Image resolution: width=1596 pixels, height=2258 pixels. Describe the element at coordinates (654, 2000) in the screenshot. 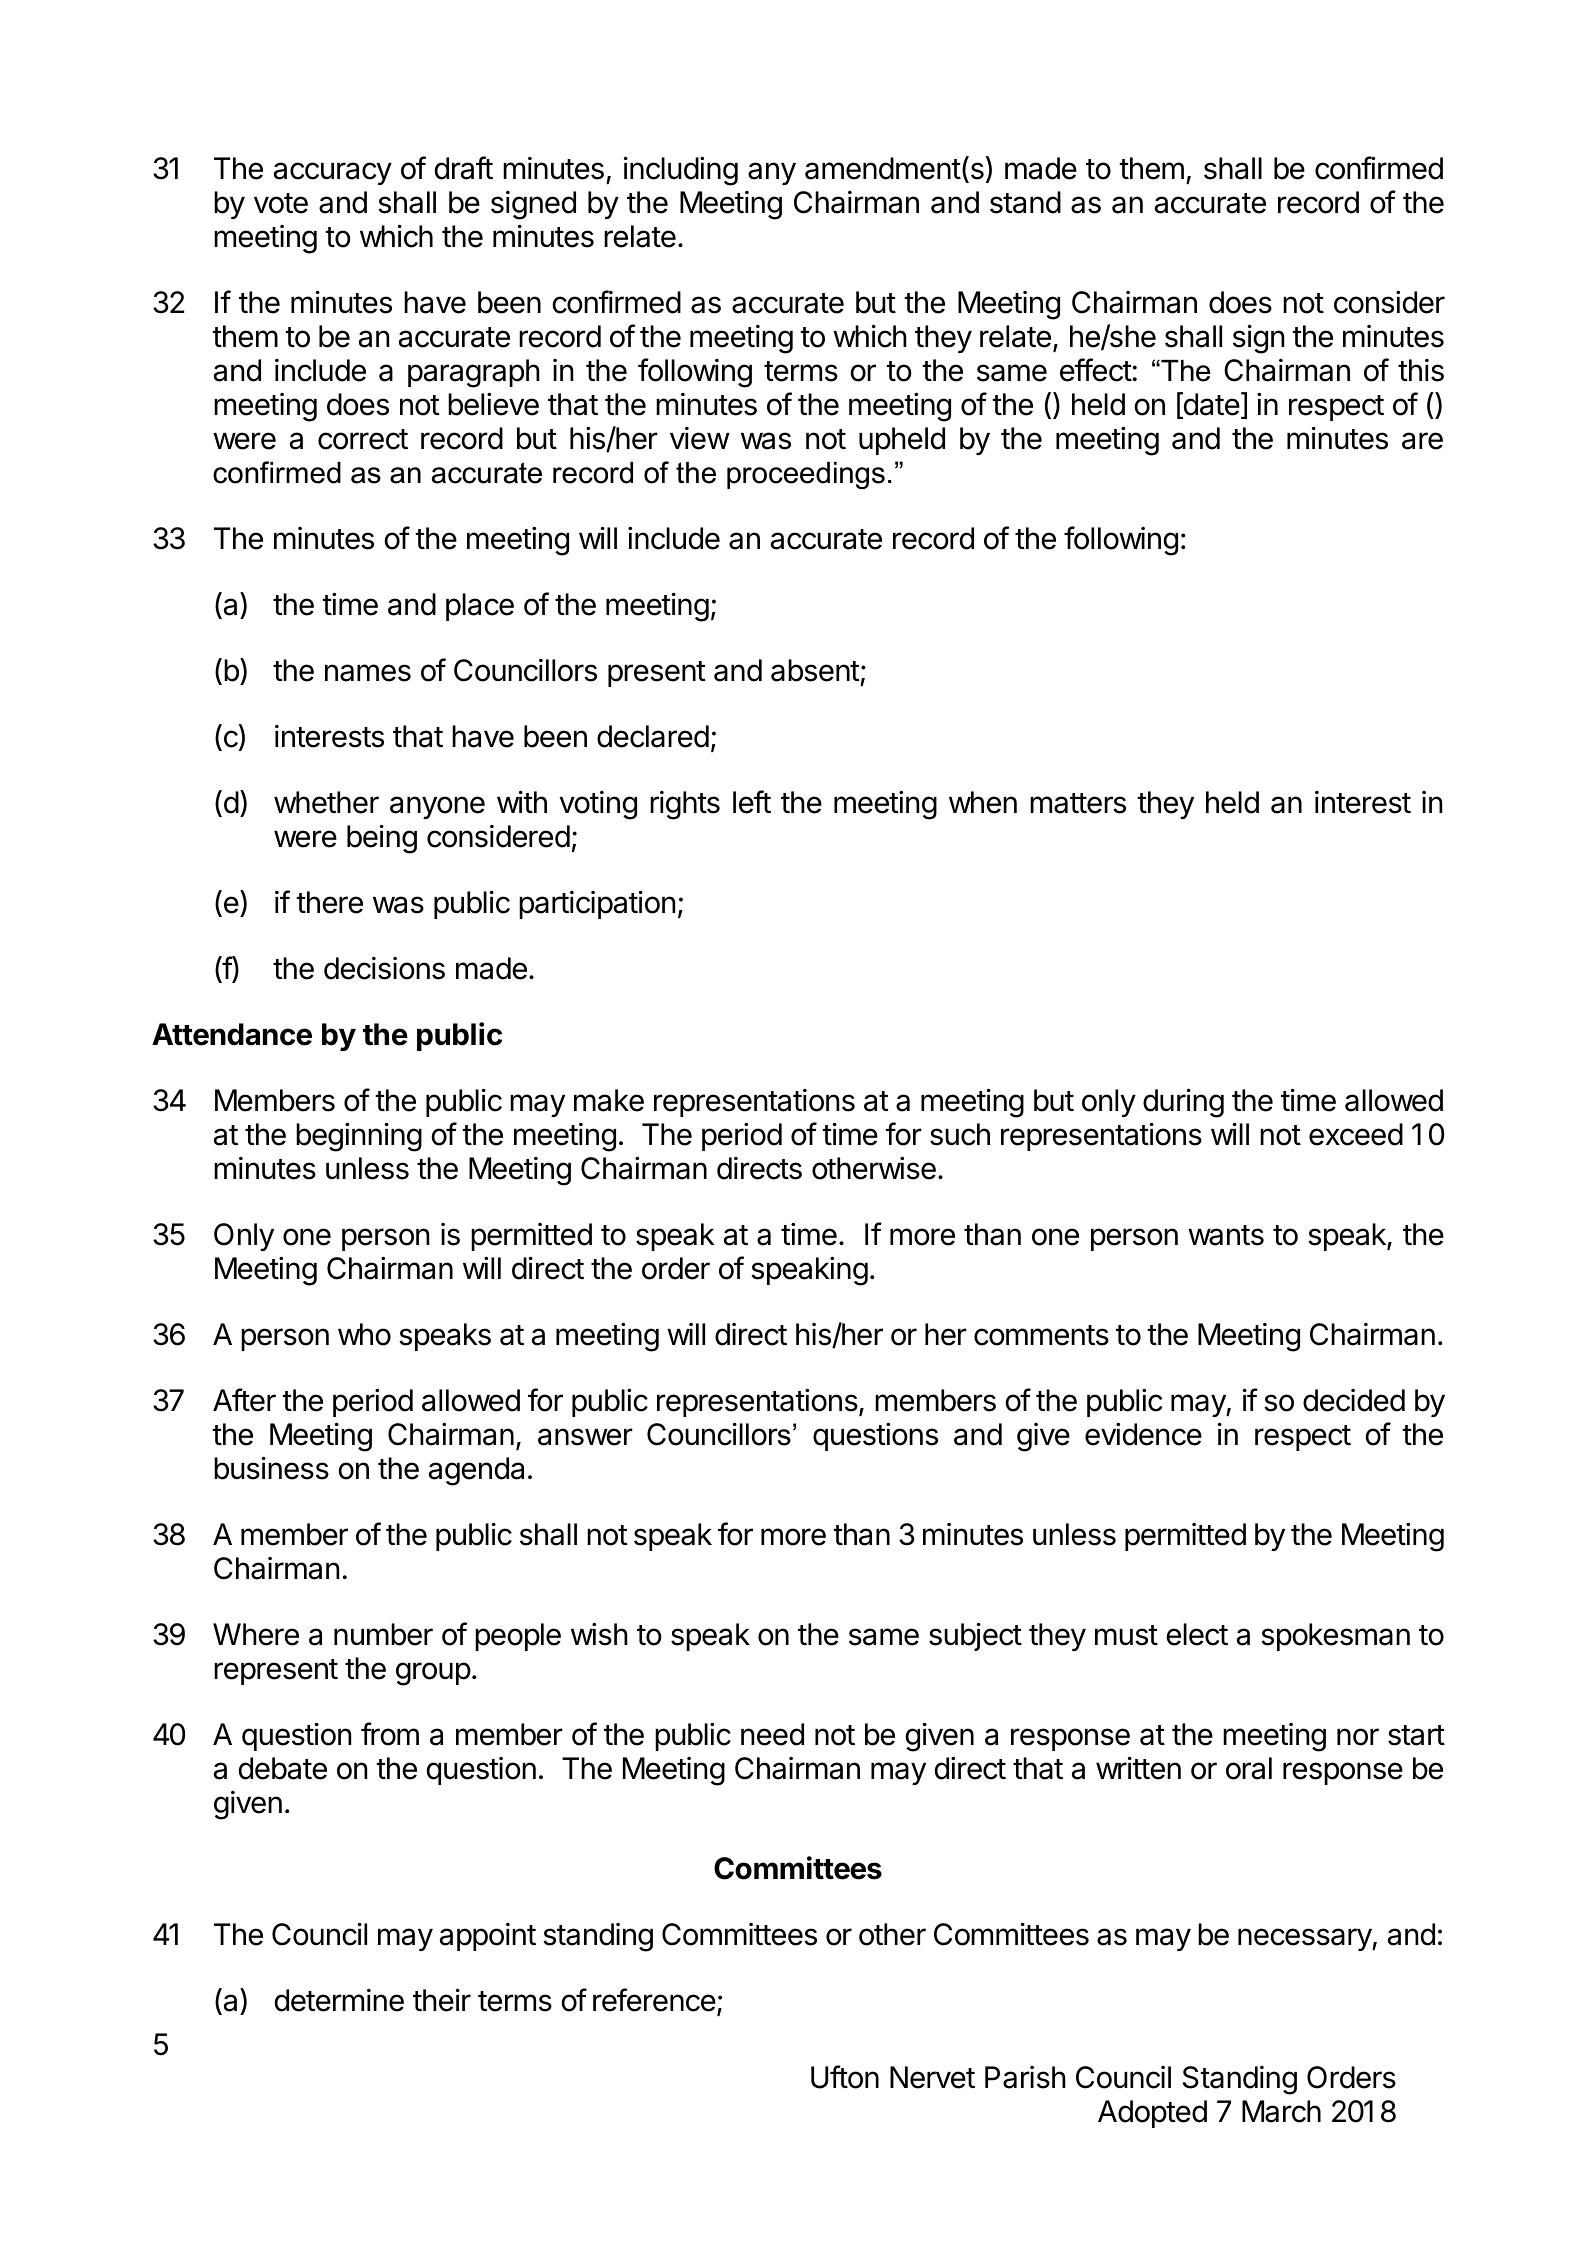

I see `reference` at that location.
